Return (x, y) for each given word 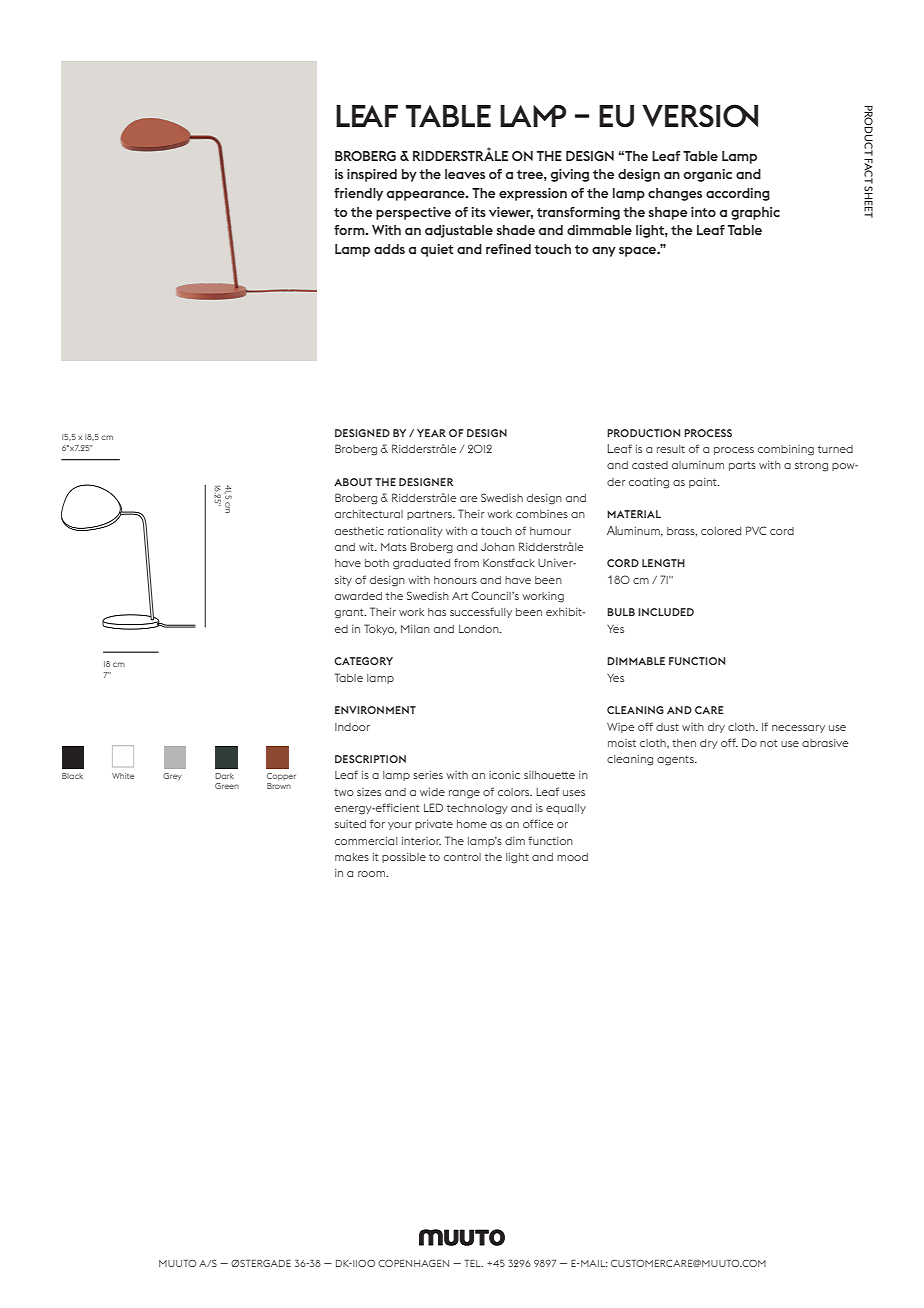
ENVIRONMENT (375, 710)
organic (708, 175)
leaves (465, 174)
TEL (473, 1263)
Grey (172, 777)
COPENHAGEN (413, 1263)
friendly (358, 194)
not (768, 743)
